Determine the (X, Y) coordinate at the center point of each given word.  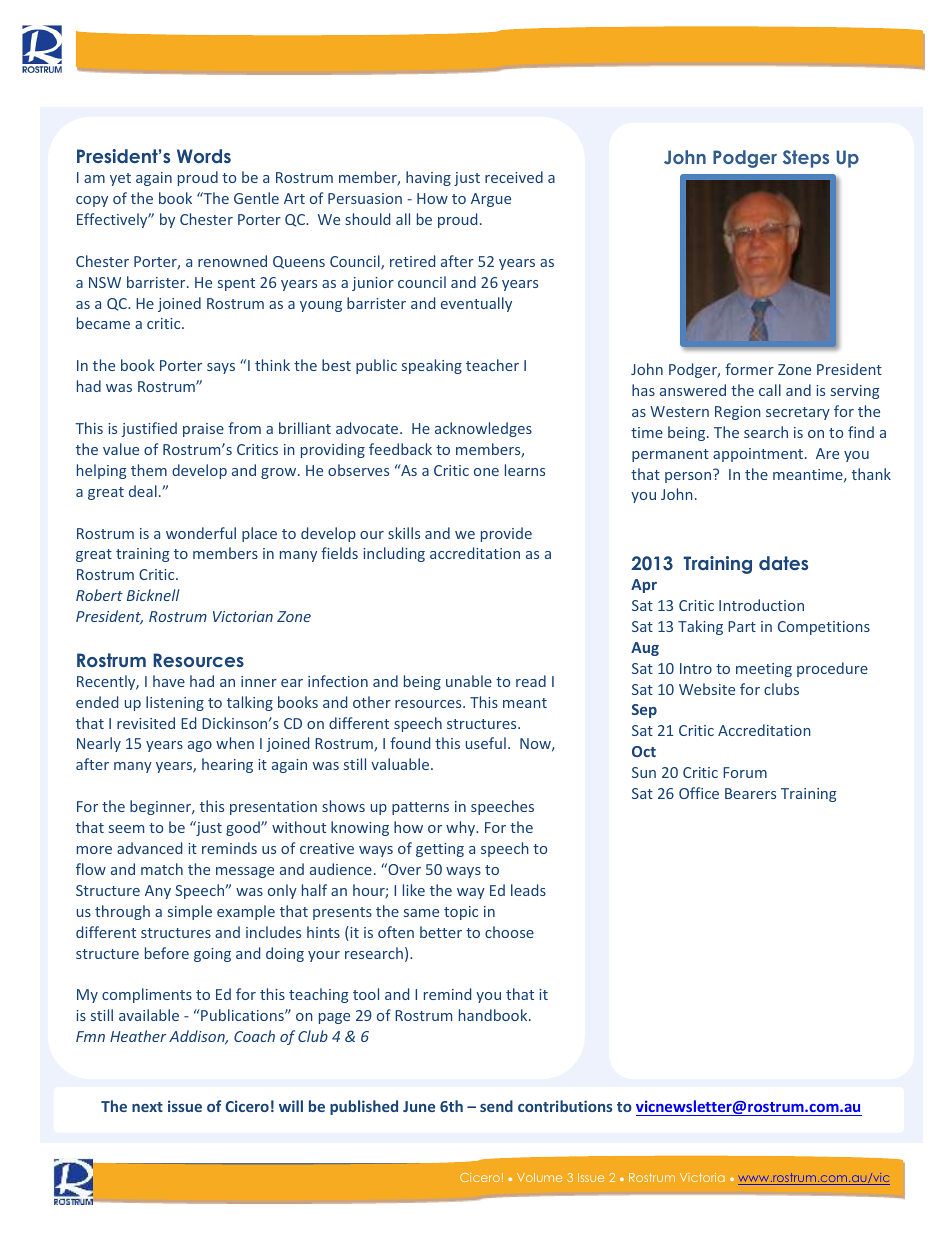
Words (204, 156)
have (169, 681)
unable (469, 681)
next (147, 1107)
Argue (491, 200)
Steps (806, 159)
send (496, 1106)
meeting (764, 670)
